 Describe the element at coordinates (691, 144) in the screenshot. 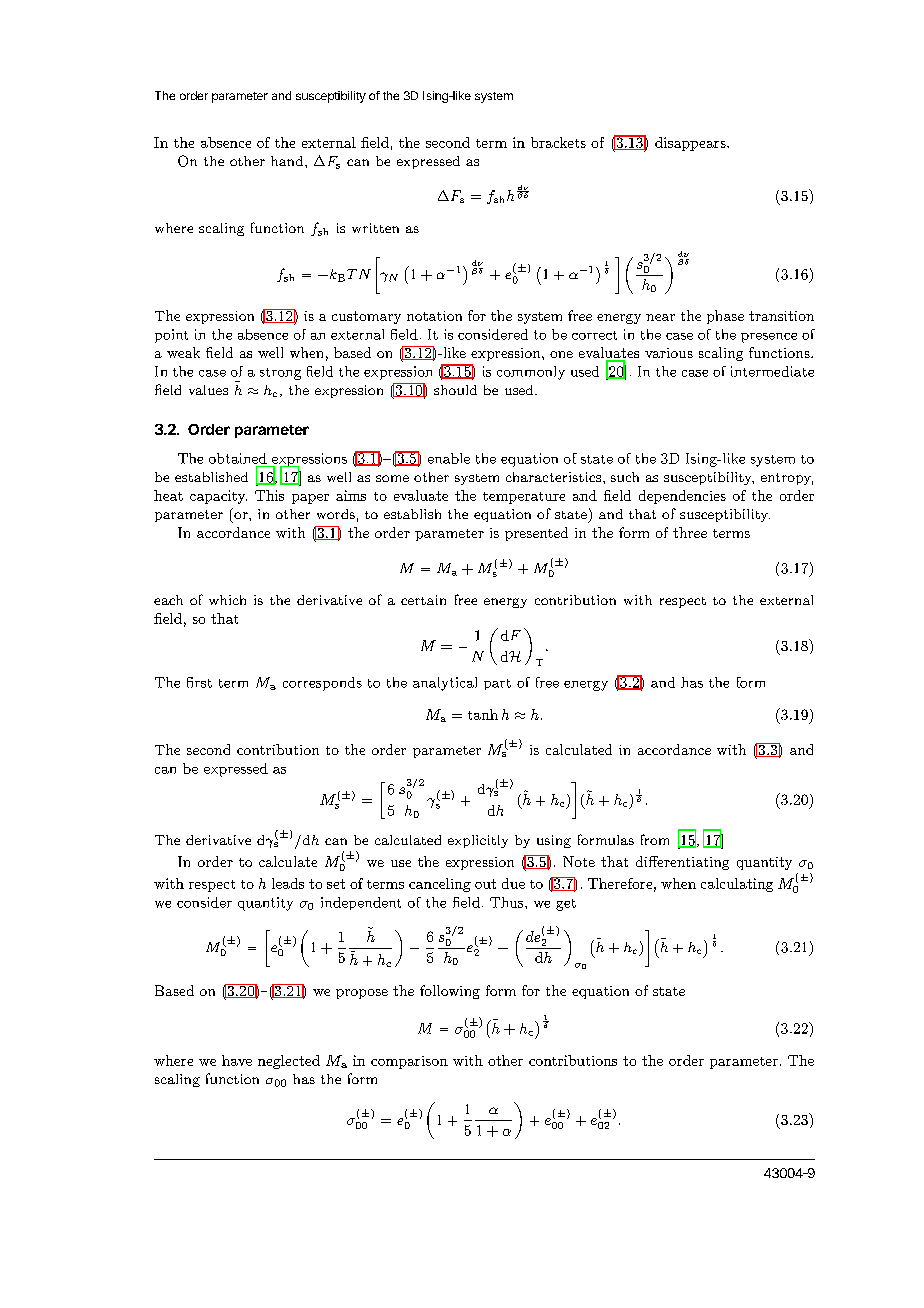

I see `disappears` at that location.
